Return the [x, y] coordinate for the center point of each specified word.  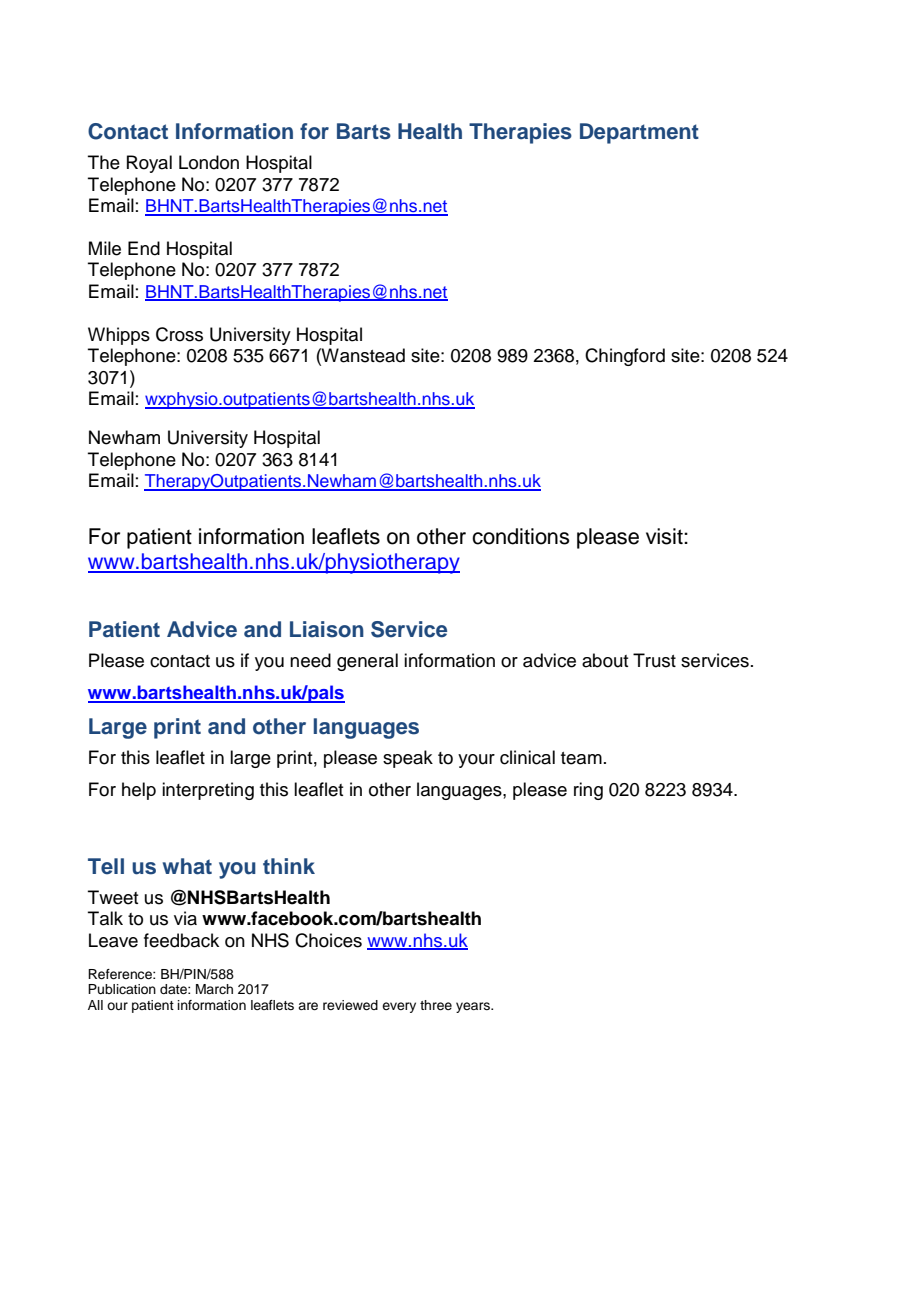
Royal [149, 164]
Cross [179, 334]
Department [639, 133]
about [605, 660]
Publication [122, 989]
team [581, 758]
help [139, 791]
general [367, 662]
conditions [521, 536]
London [209, 162]
